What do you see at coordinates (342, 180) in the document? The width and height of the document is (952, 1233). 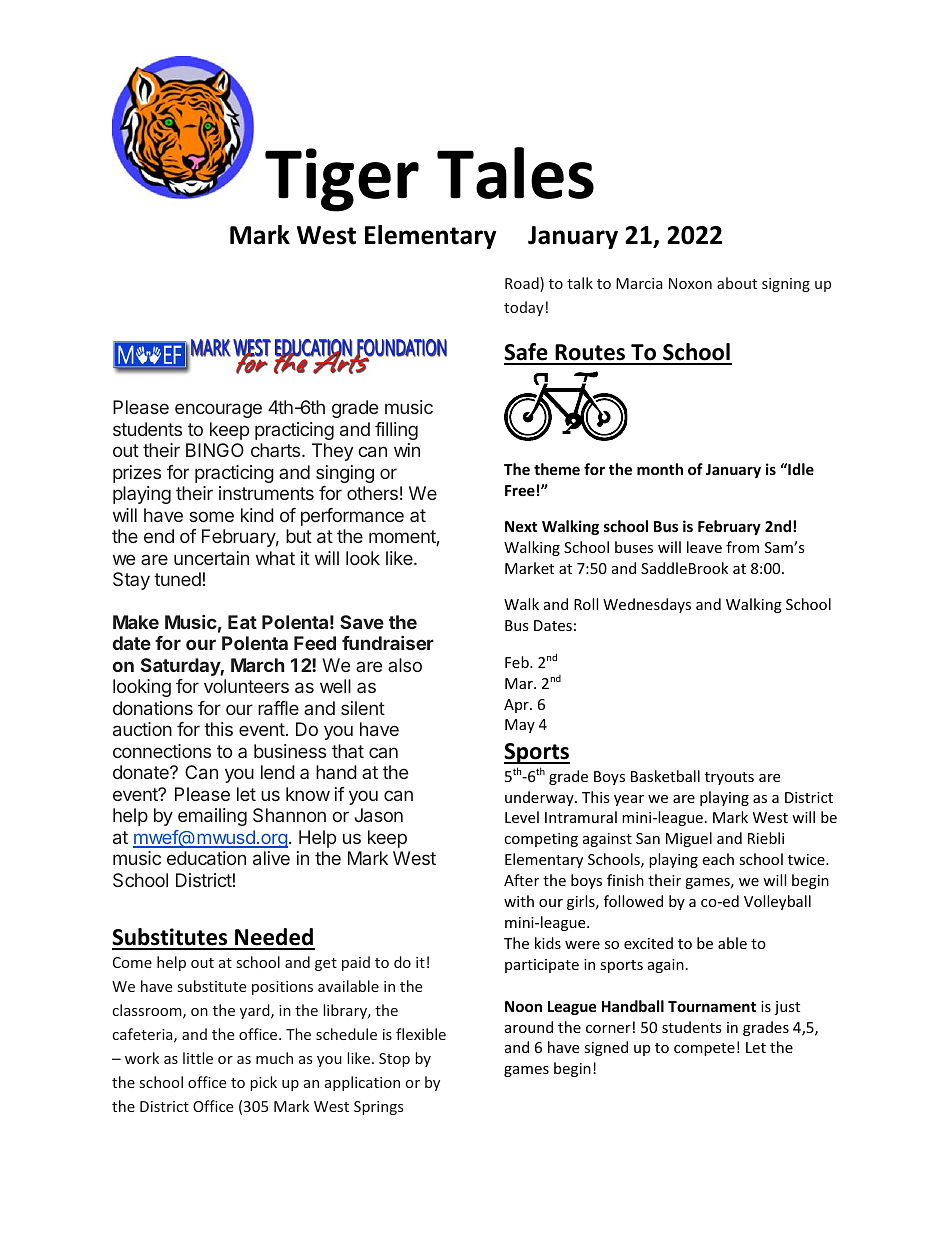 I see `Tiger` at bounding box center [342, 180].
